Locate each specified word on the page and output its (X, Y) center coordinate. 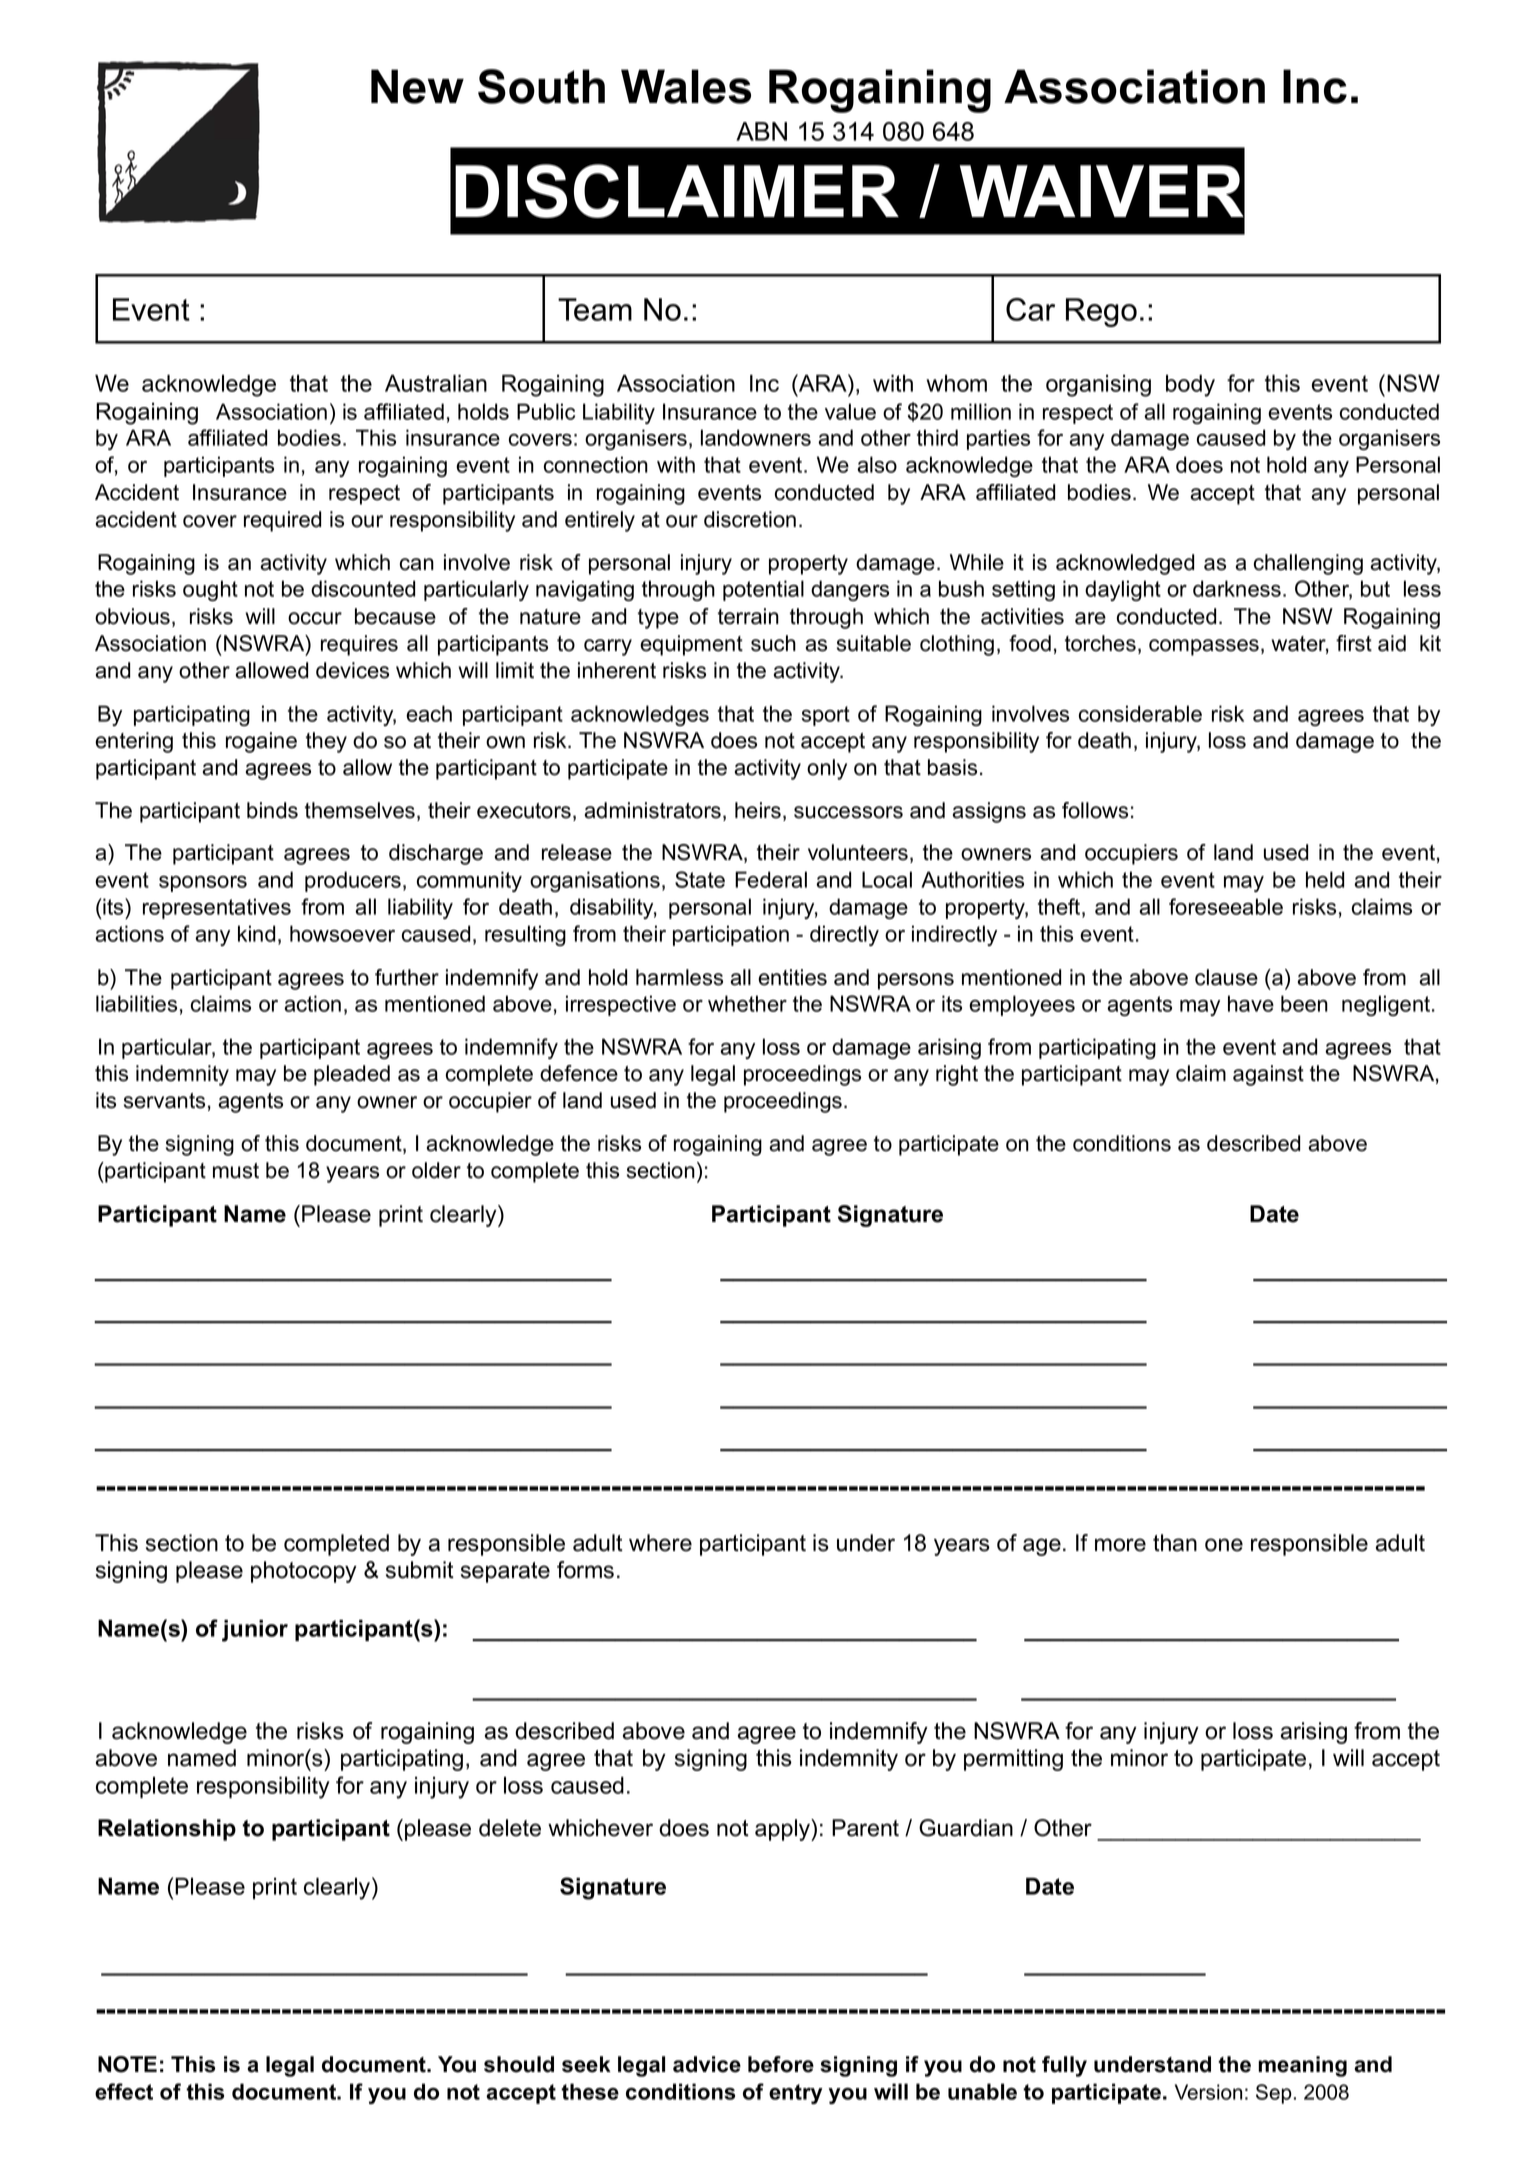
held (1325, 879)
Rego (1101, 312)
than (1175, 1543)
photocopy (304, 1572)
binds (272, 810)
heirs (758, 810)
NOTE (127, 2064)
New (417, 86)
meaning (1302, 2066)
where (660, 1543)
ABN (761, 131)
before (781, 2064)
